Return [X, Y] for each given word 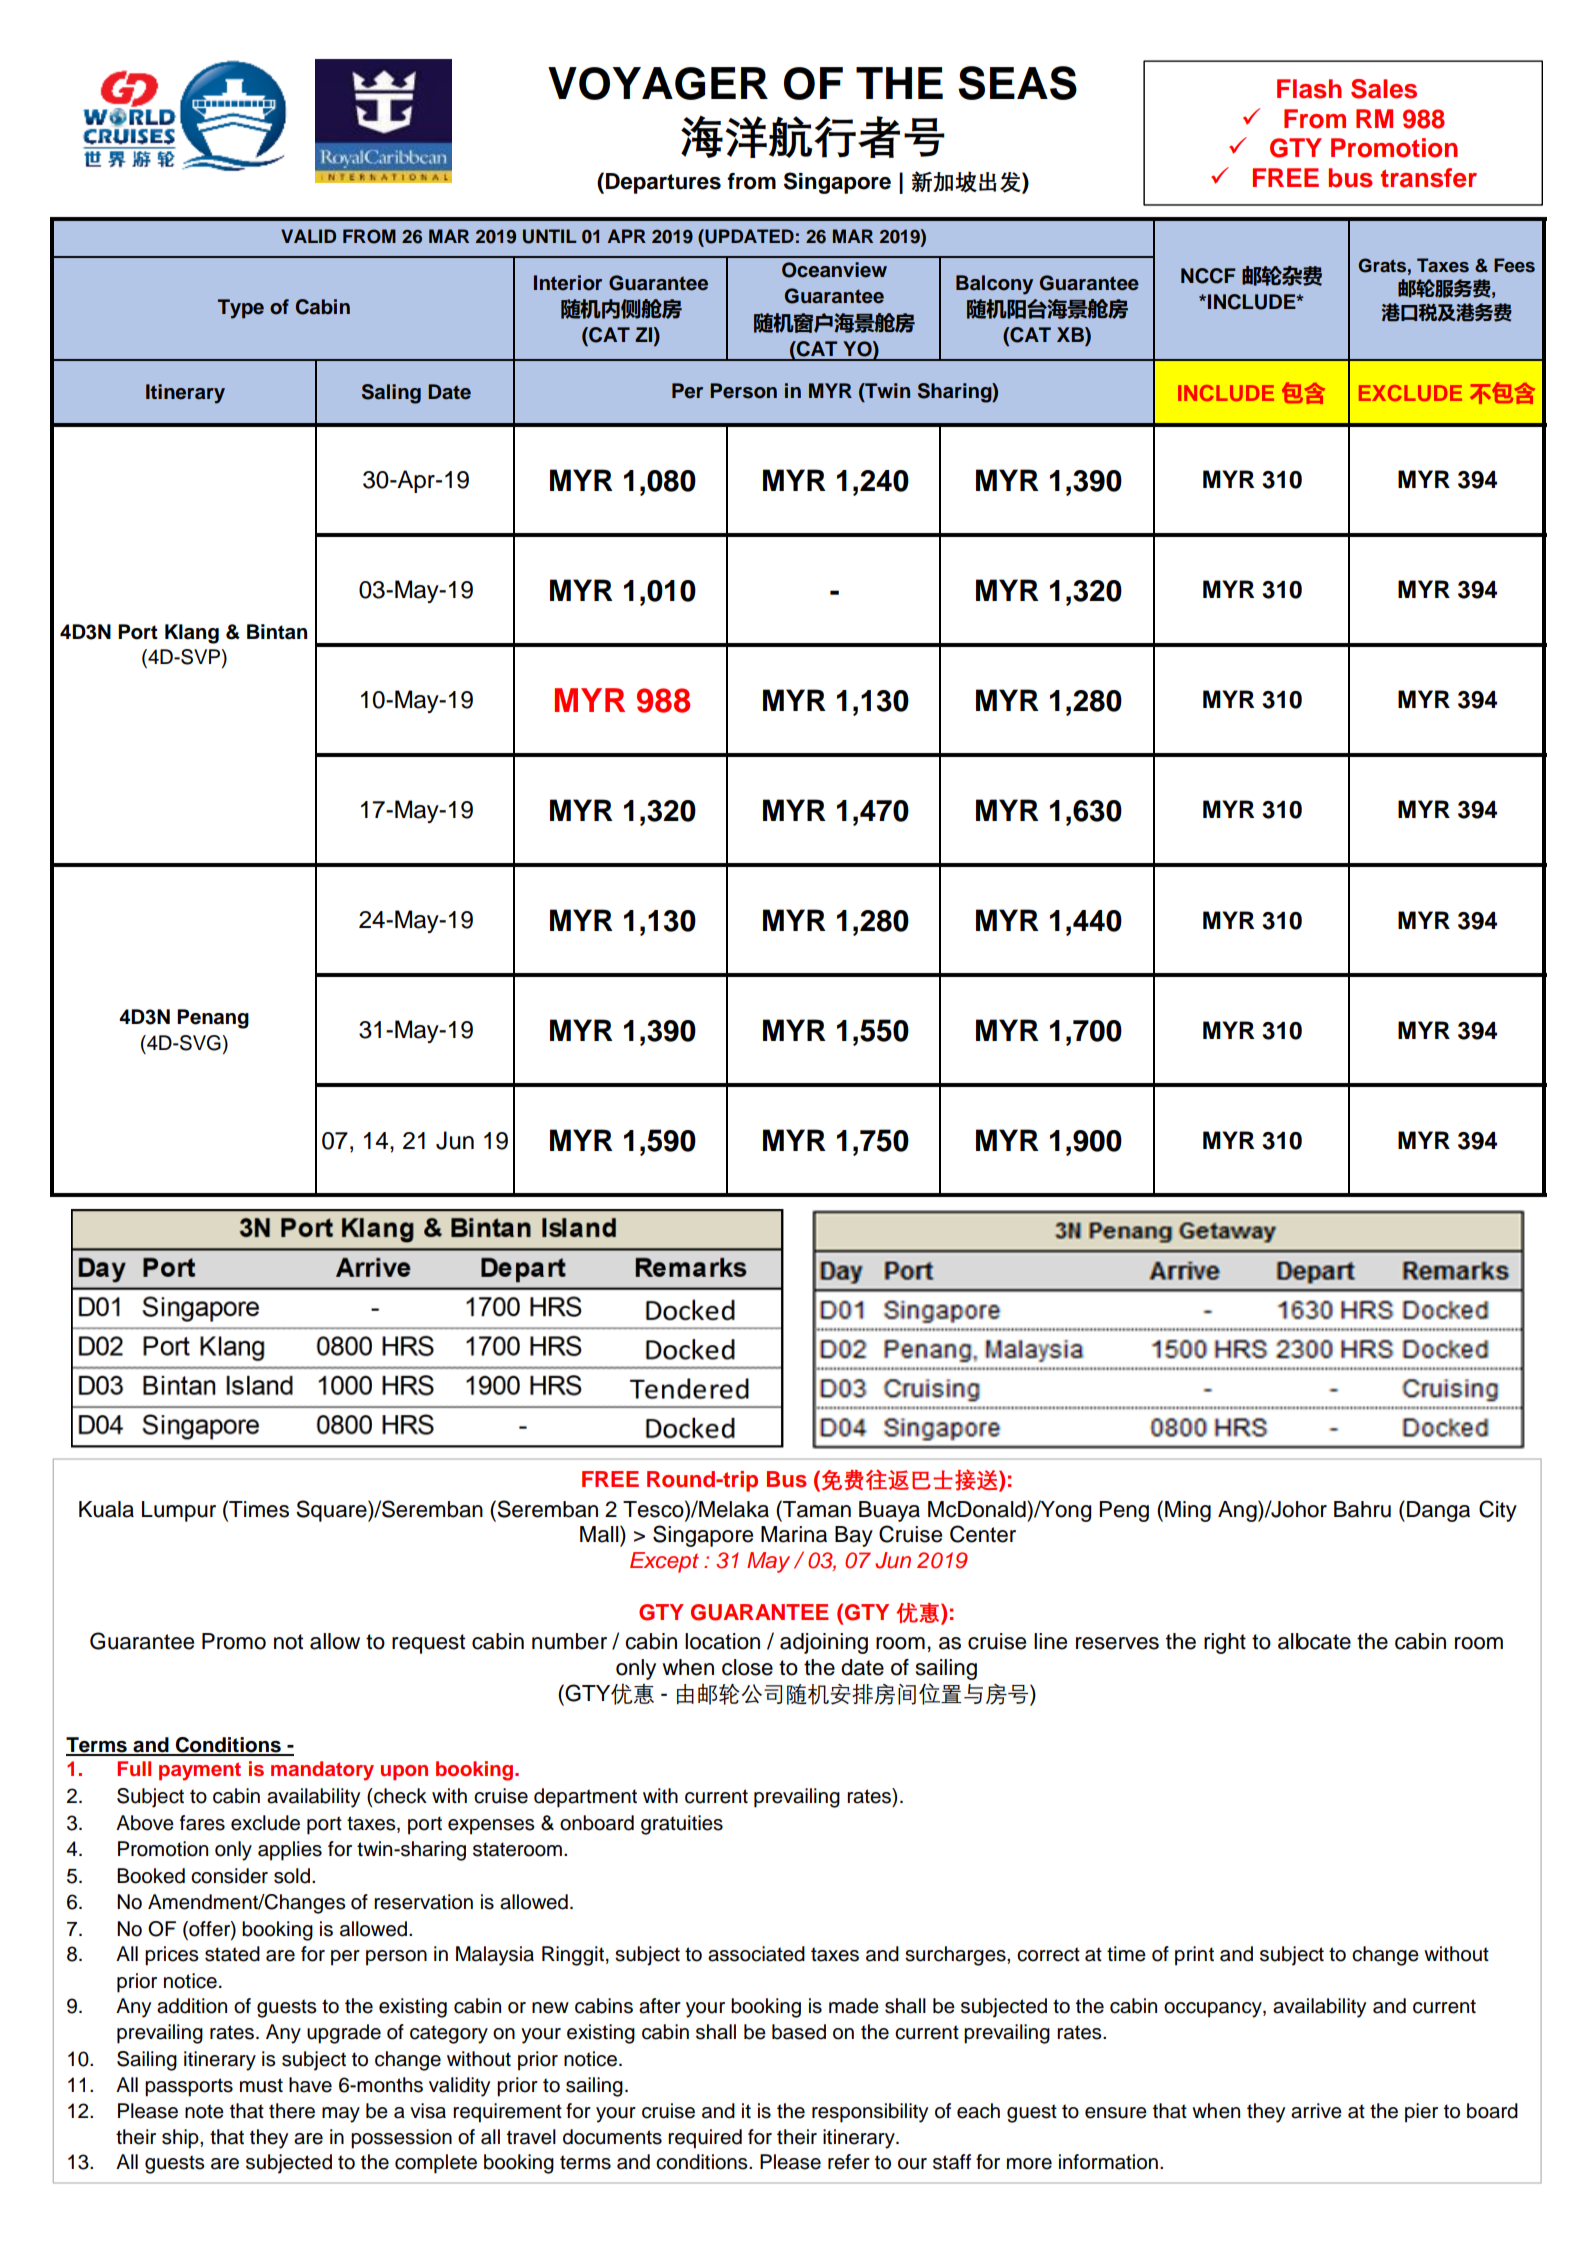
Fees [1514, 265]
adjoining [824, 1643]
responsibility [870, 2113]
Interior [568, 283]
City [1498, 1511]
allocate [1314, 1641]
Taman [816, 1509]
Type [241, 309]
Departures [663, 183]
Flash [1309, 89]
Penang [213, 1019]
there [292, 2111]
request [428, 1644]
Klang [192, 634]
